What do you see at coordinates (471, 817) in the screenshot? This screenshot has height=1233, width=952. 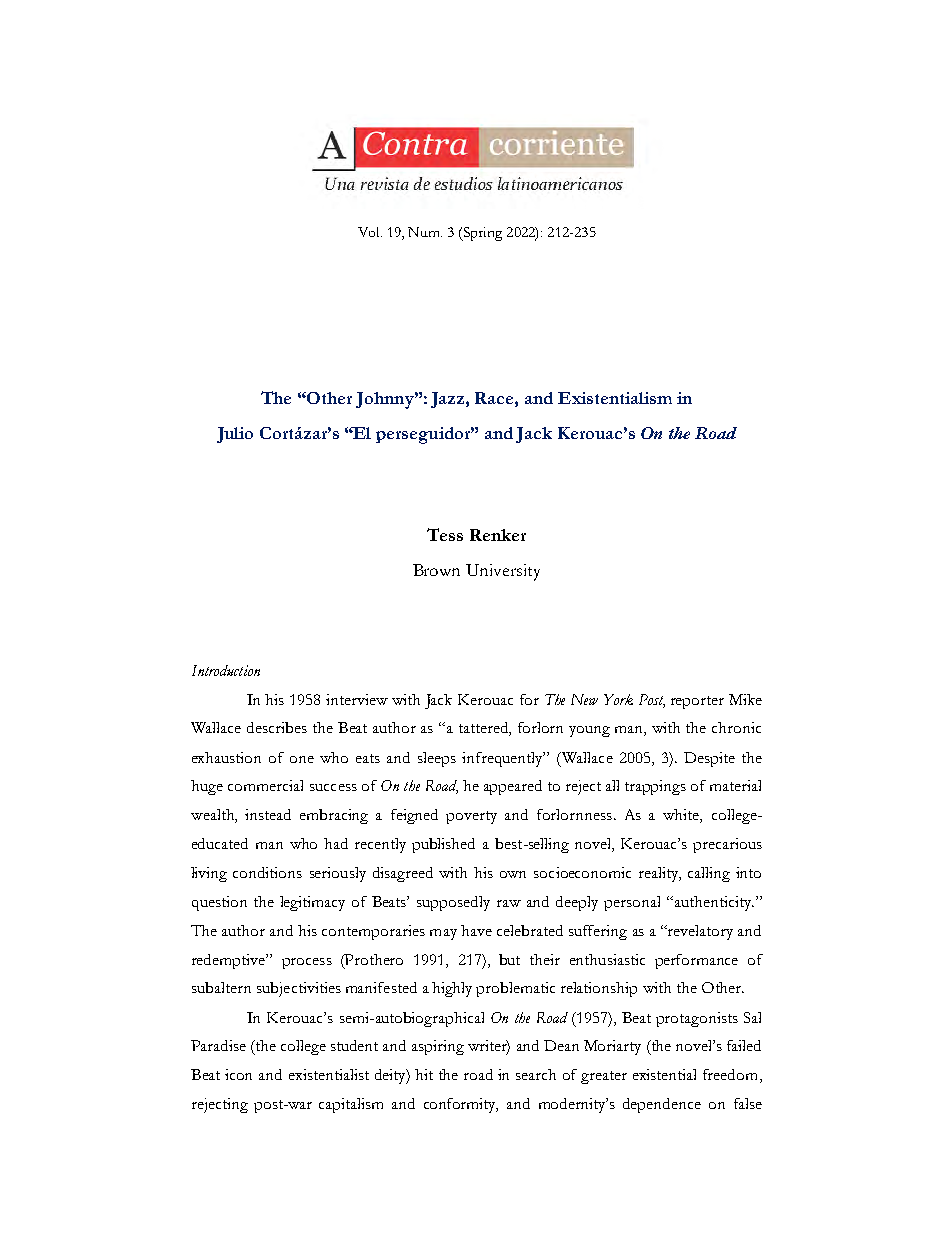 I see `poverty` at bounding box center [471, 817].
